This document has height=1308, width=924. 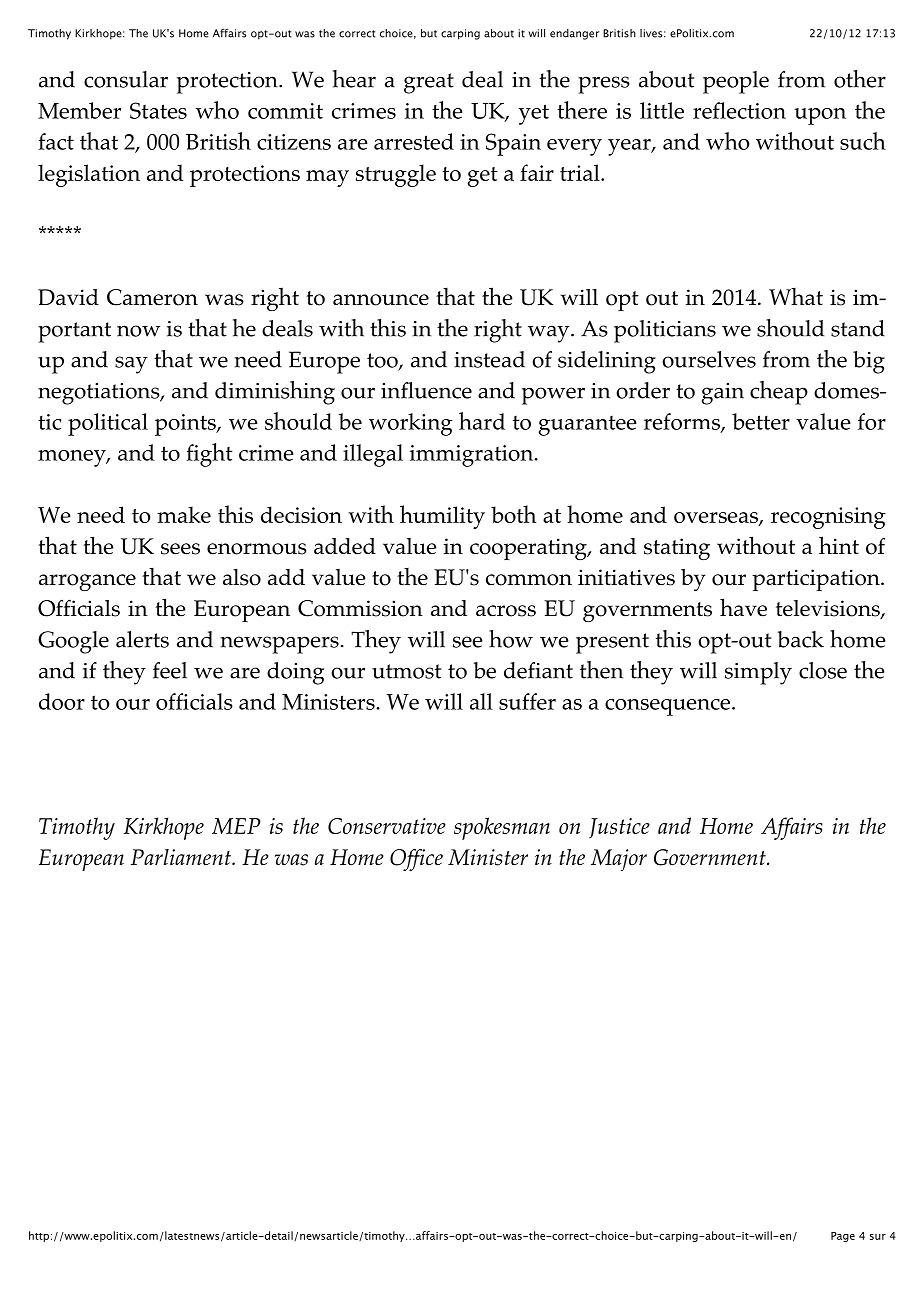 I want to click on back, so click(x=800, y=639).
